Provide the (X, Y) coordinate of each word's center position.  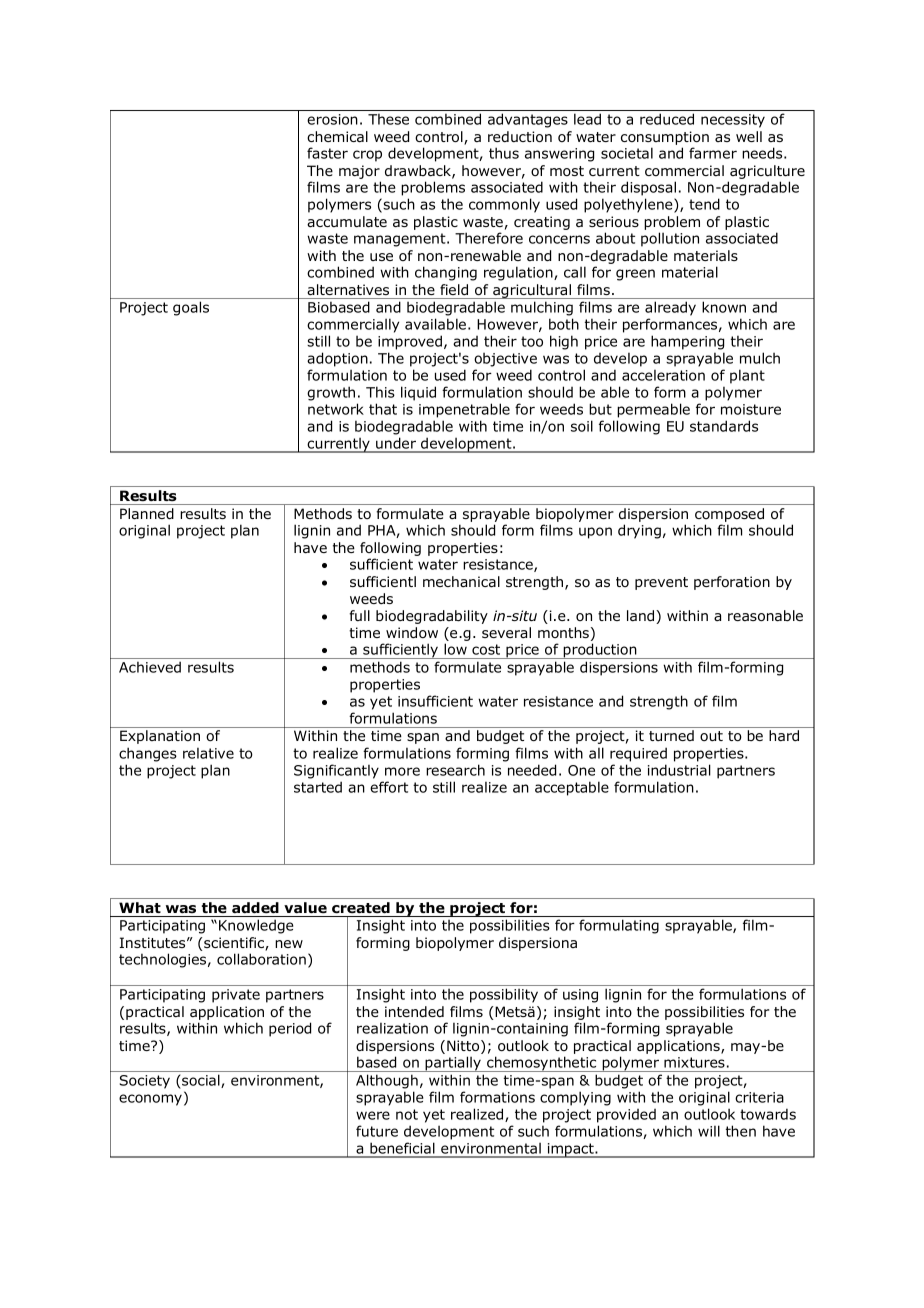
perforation (732, 583)
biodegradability (432, 617)
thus (504, 153)
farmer (713, 153)
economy (150, 1100)
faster (327, 153)
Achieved (150, 667)
